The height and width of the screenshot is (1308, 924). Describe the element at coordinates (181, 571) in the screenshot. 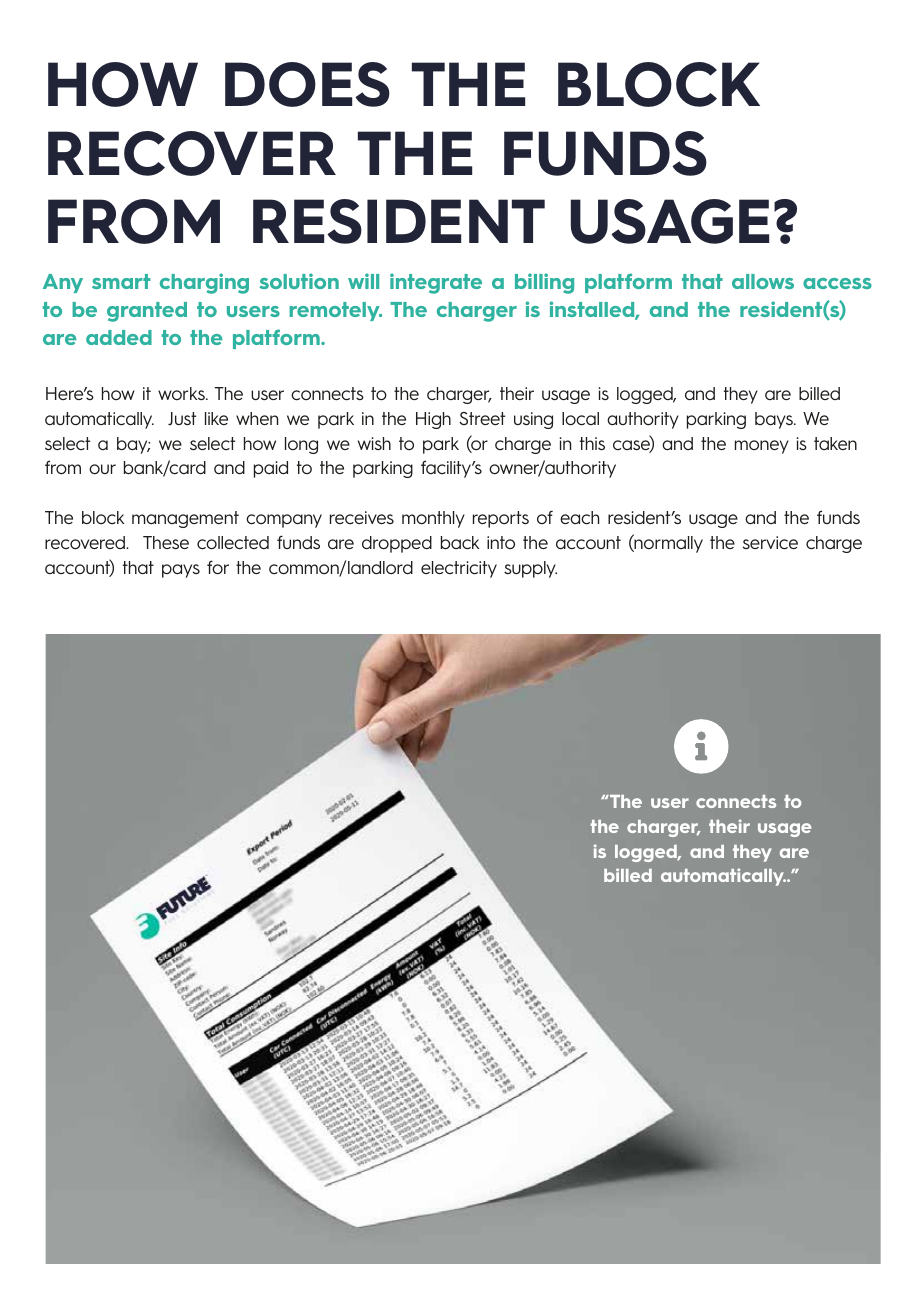

I see `pays` at that location.
